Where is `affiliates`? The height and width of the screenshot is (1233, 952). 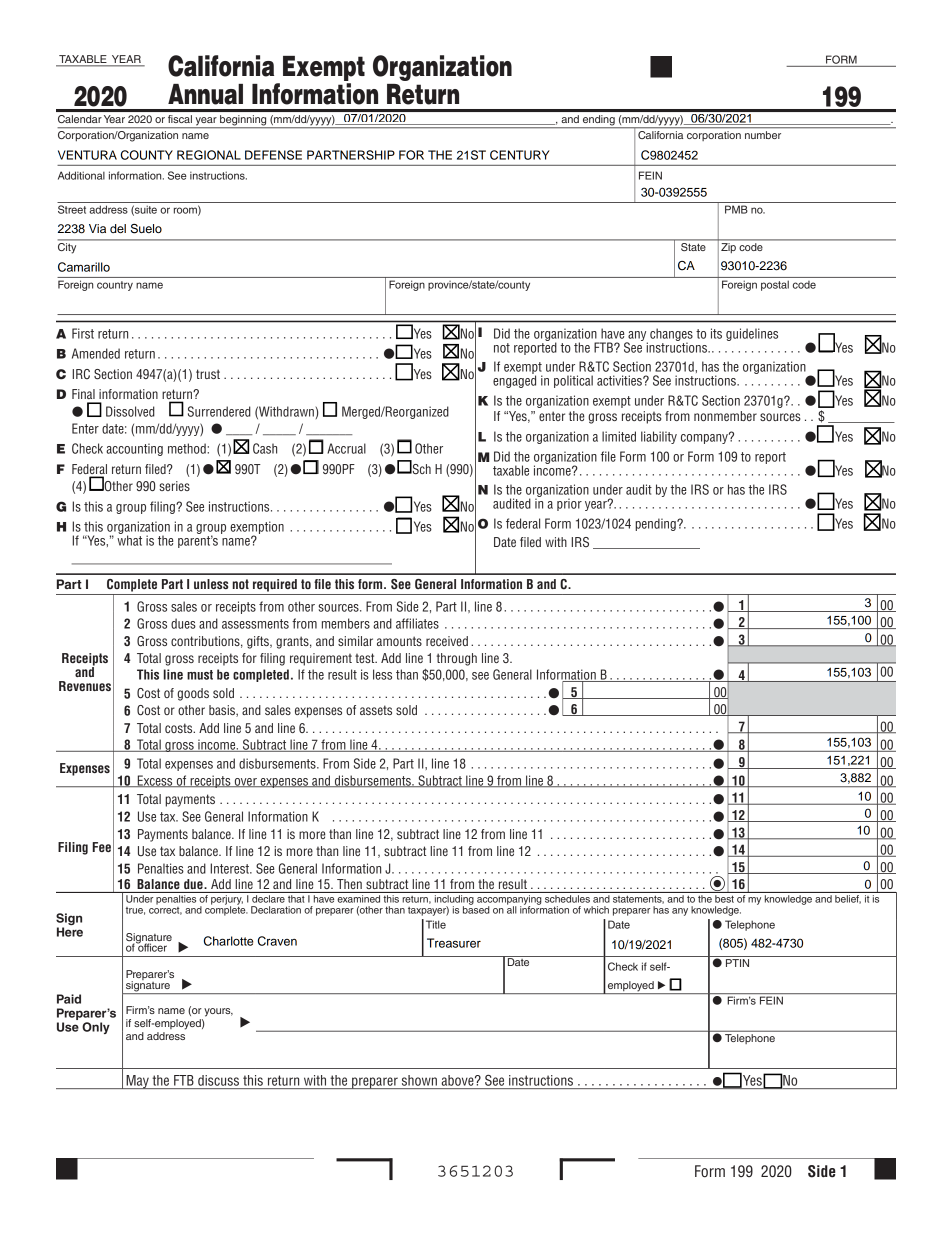 affiliates is located at coordinates (417, 623).
